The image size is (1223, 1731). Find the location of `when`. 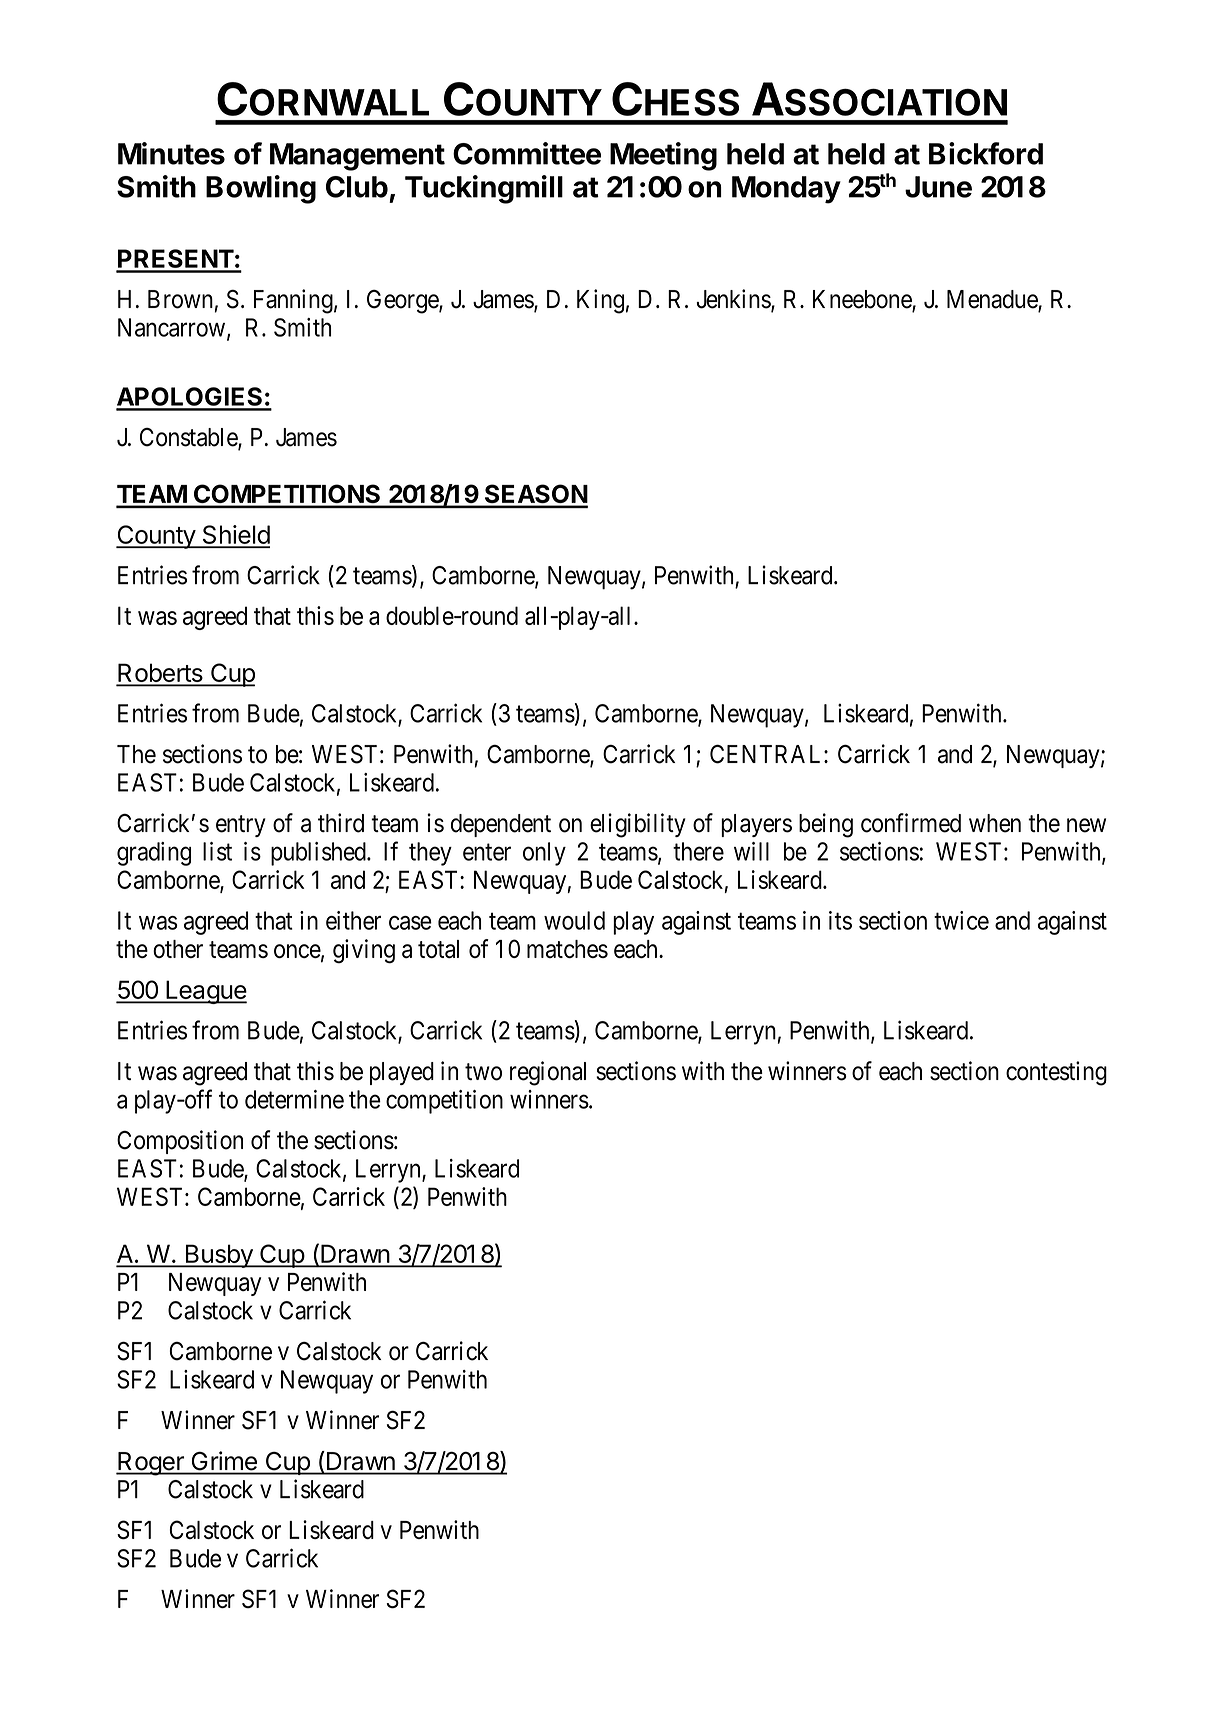

when is located at coordinates (995, 823).
